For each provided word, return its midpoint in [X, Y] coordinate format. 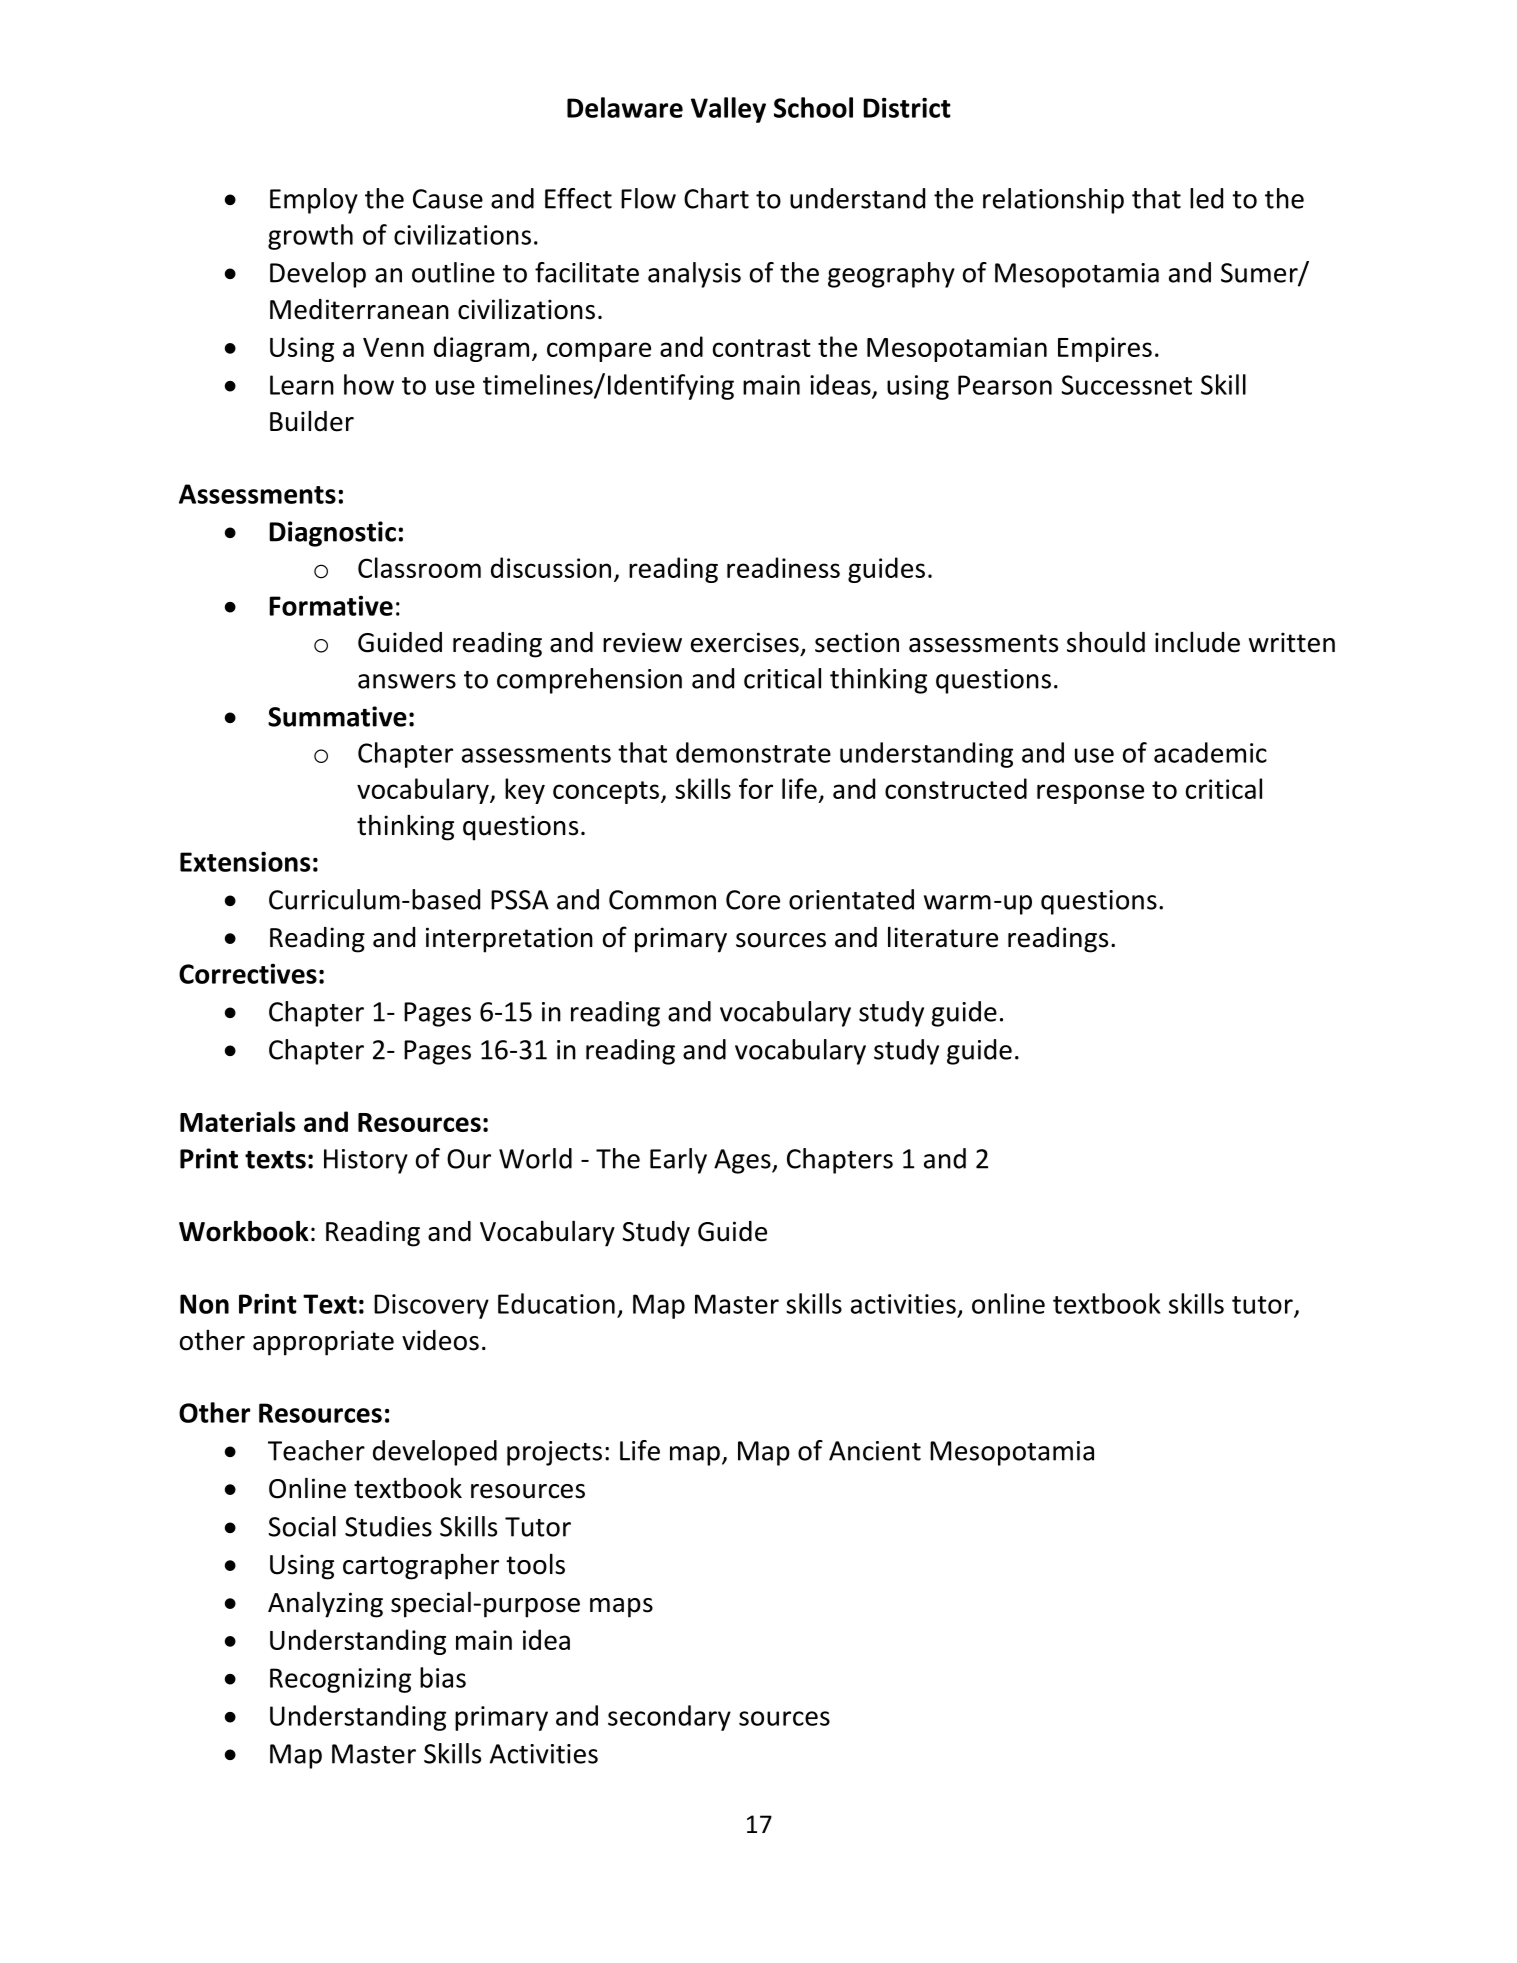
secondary [669, 1718]
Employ [314, 201]
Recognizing [340, 1680]
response [1090, 794]
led [1206, 198]
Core [753, 900]
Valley [728, 110]
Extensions [245, 861]
